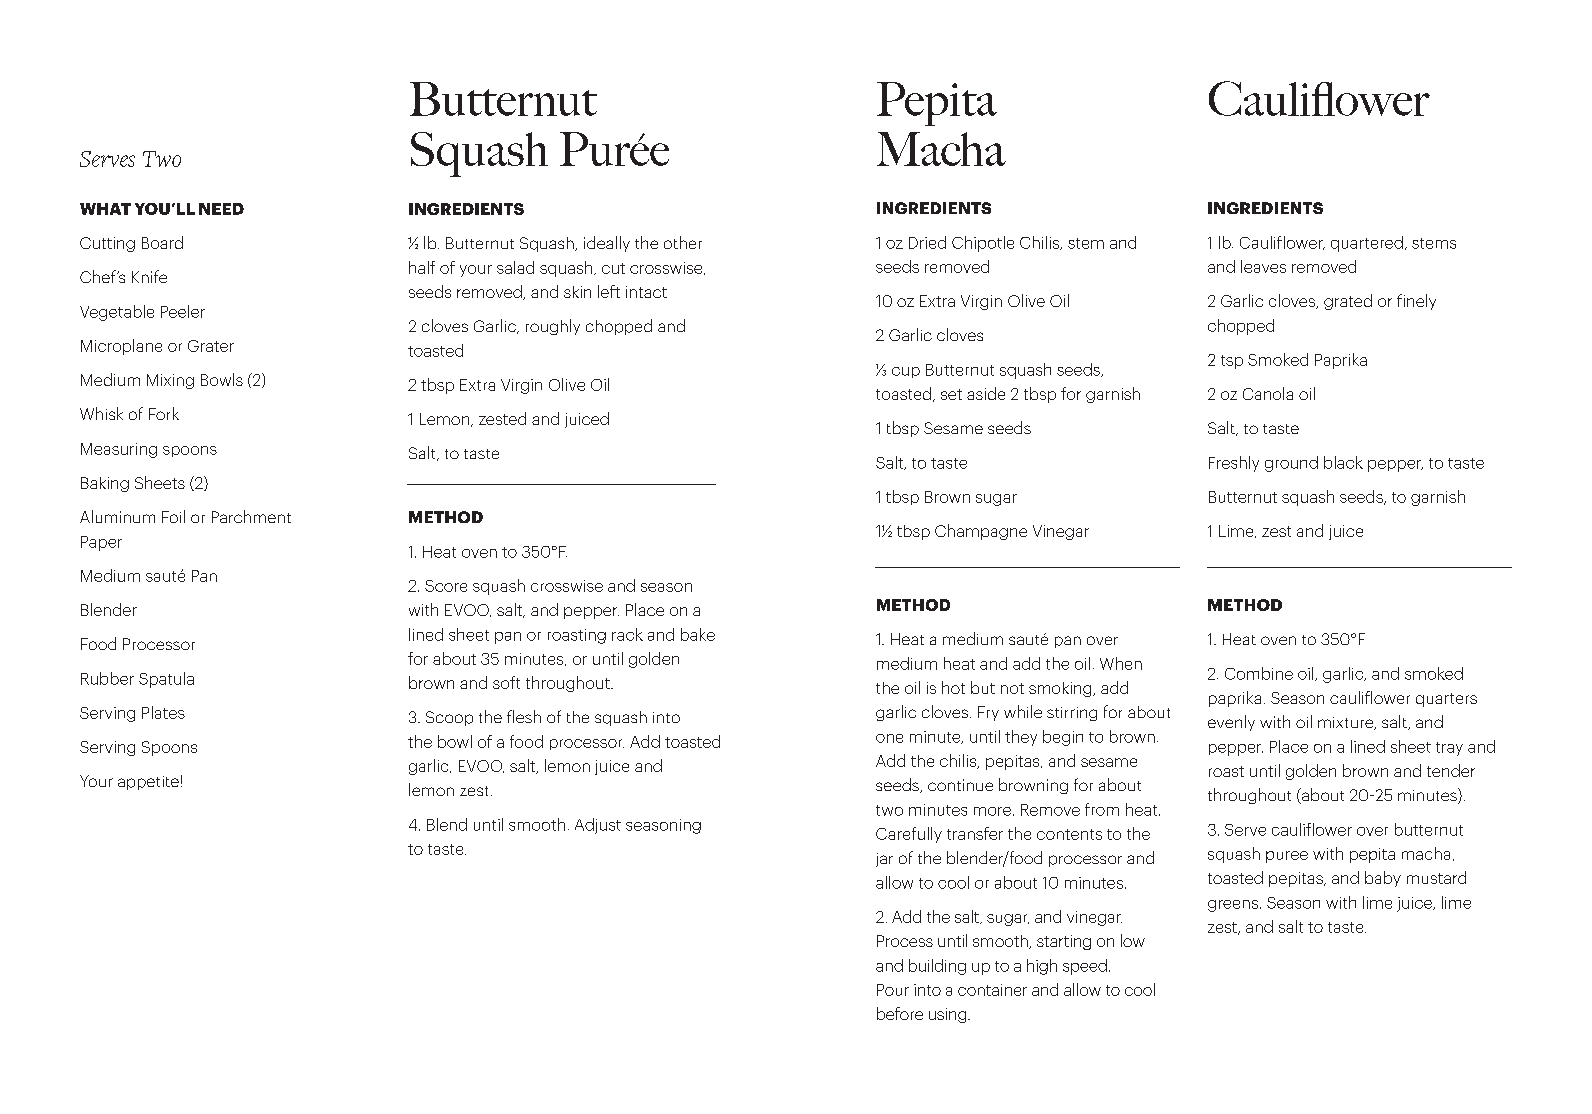 This screenshot has width=1592, height=1114. Describe the element at coordinates (1259, 673) in the screenshot. I see `Combine` at that location.
